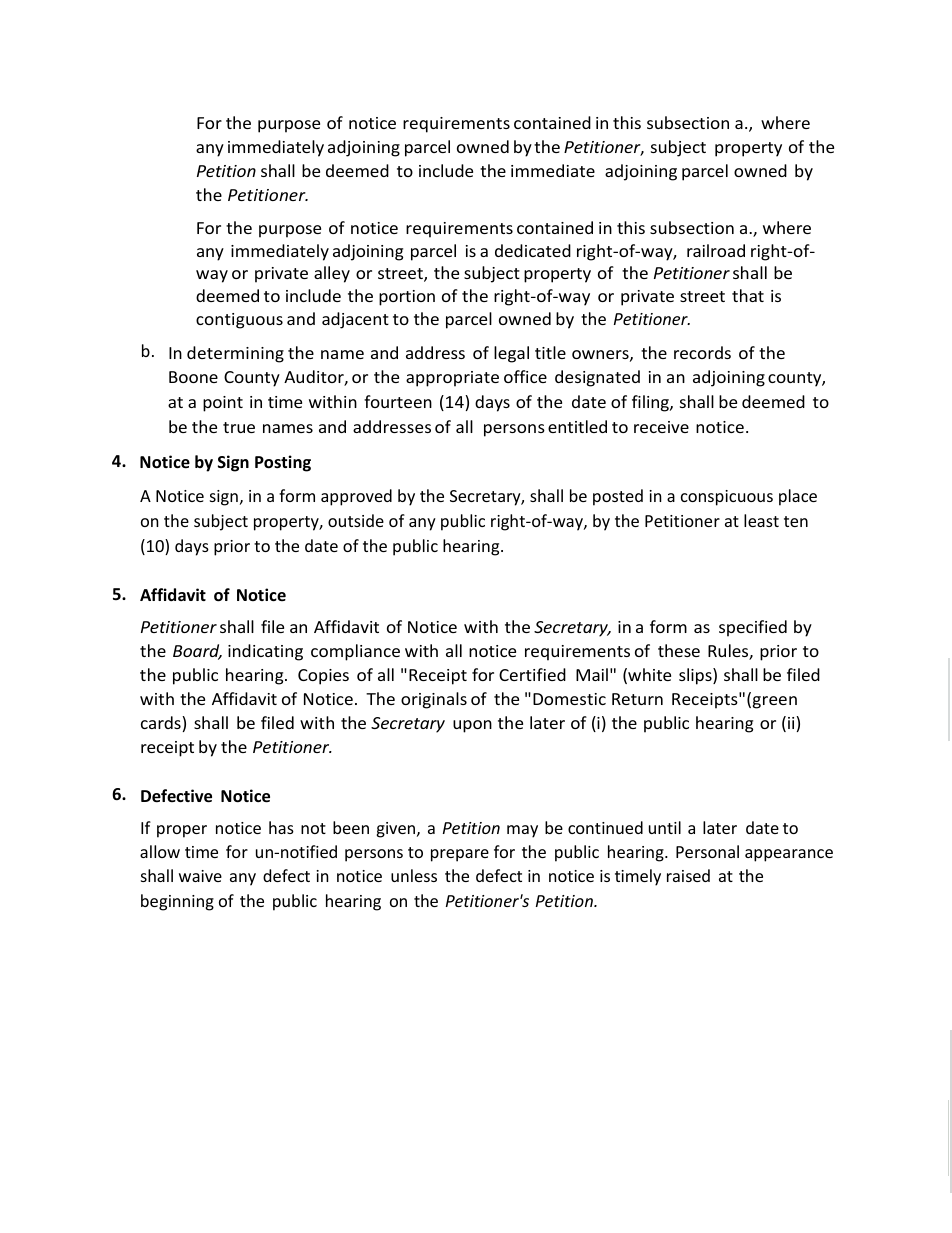  What do you see at coordinates (356, 520) in the screenshot?
I see `outside` at bounding box center [356, 520].
